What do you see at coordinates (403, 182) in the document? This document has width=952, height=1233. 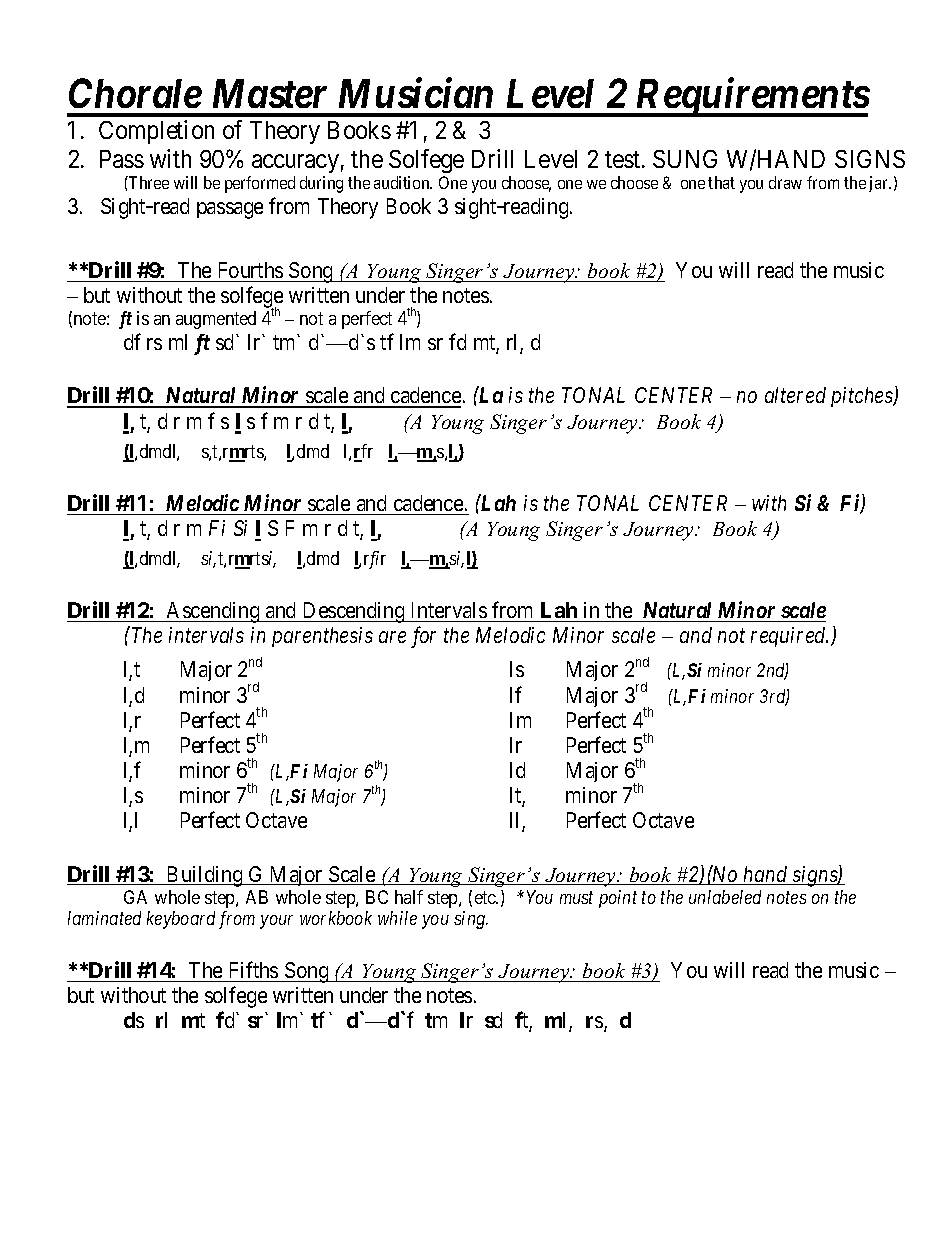 I see `audition` at bounding box center [403, 182].
